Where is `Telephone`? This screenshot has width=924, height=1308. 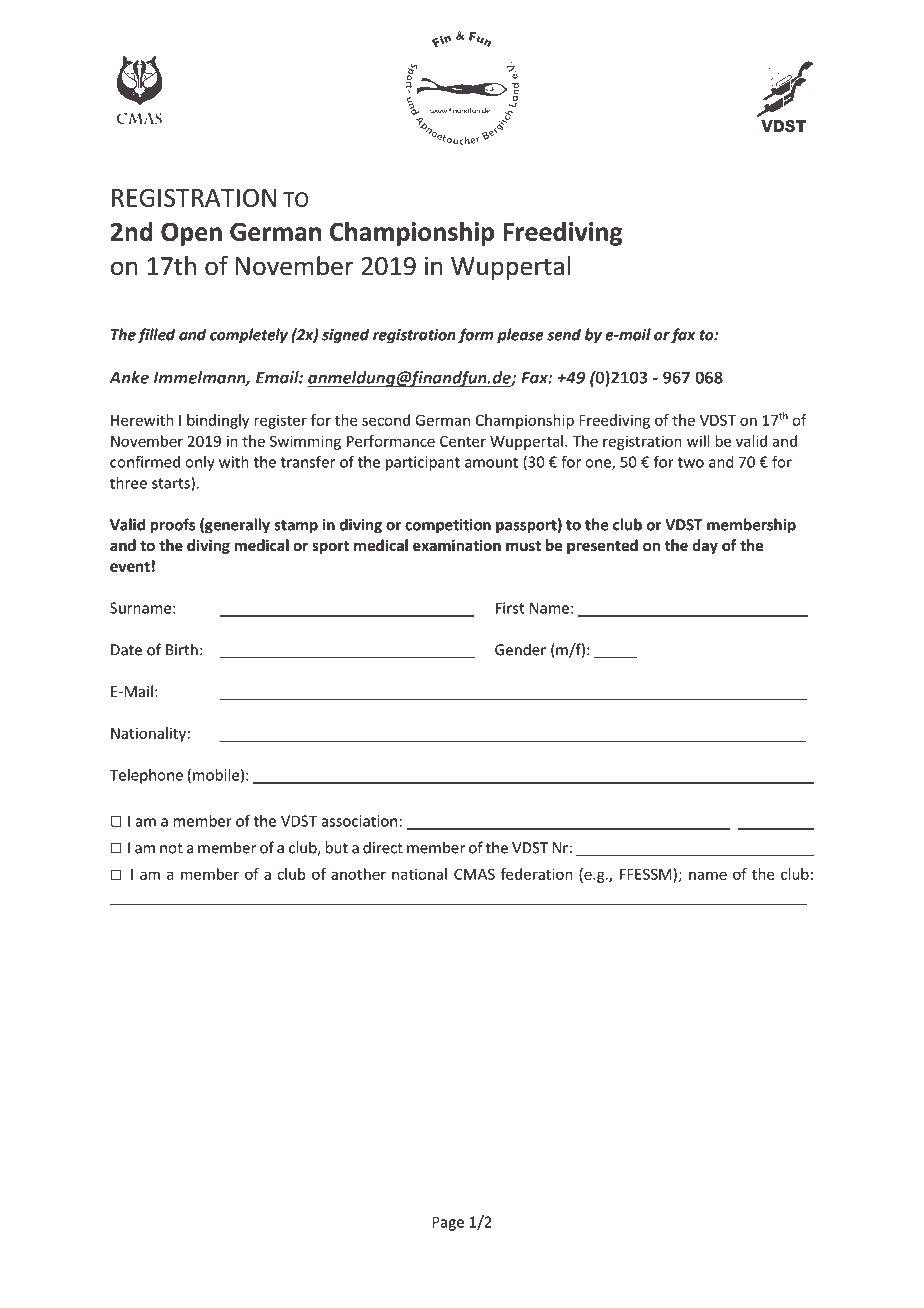 Telephone is located at coordinates (146, 776).
